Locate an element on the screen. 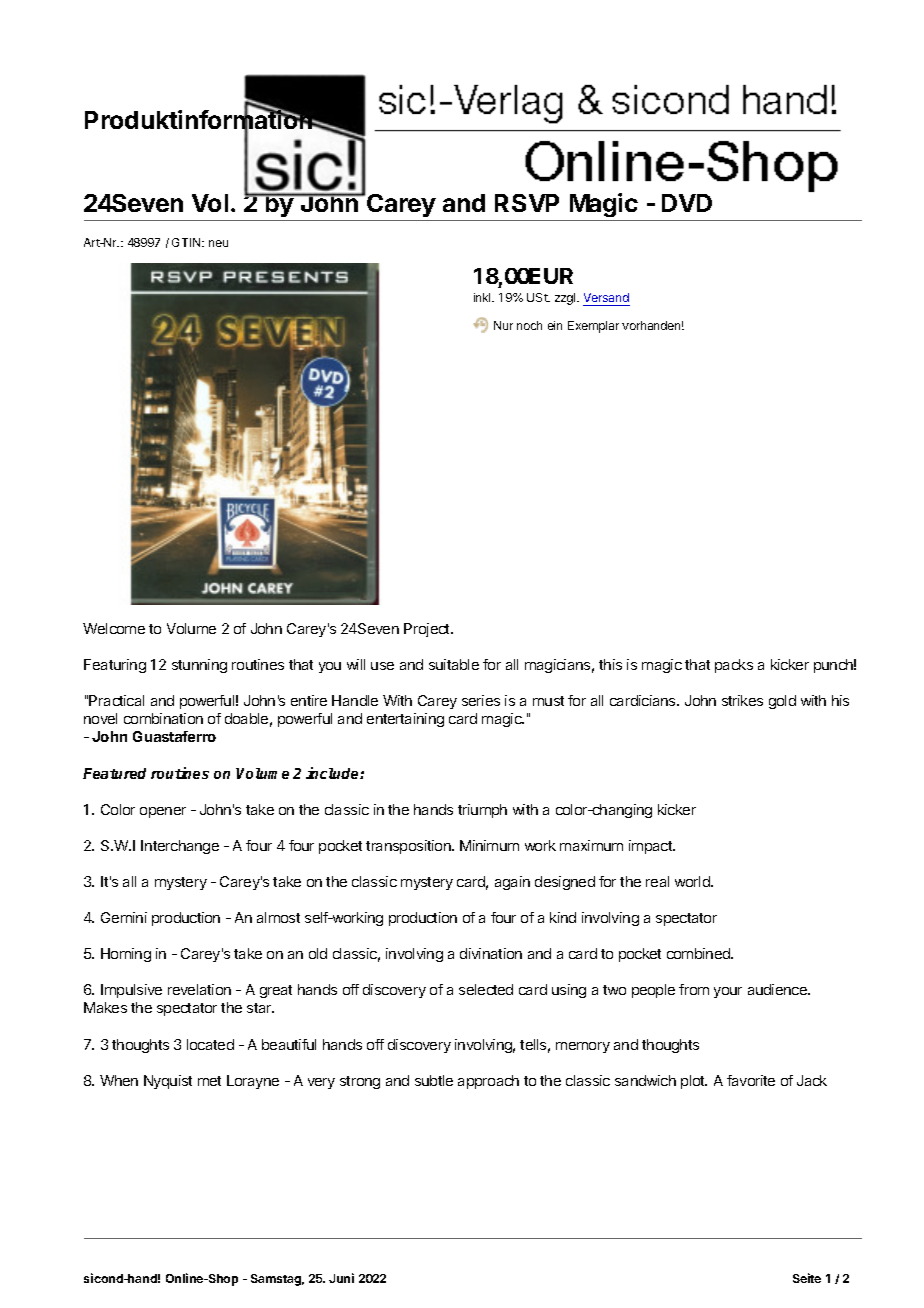 The height and width of the screenshot is (1308, 924). again is located at coordinates (512, 883).
